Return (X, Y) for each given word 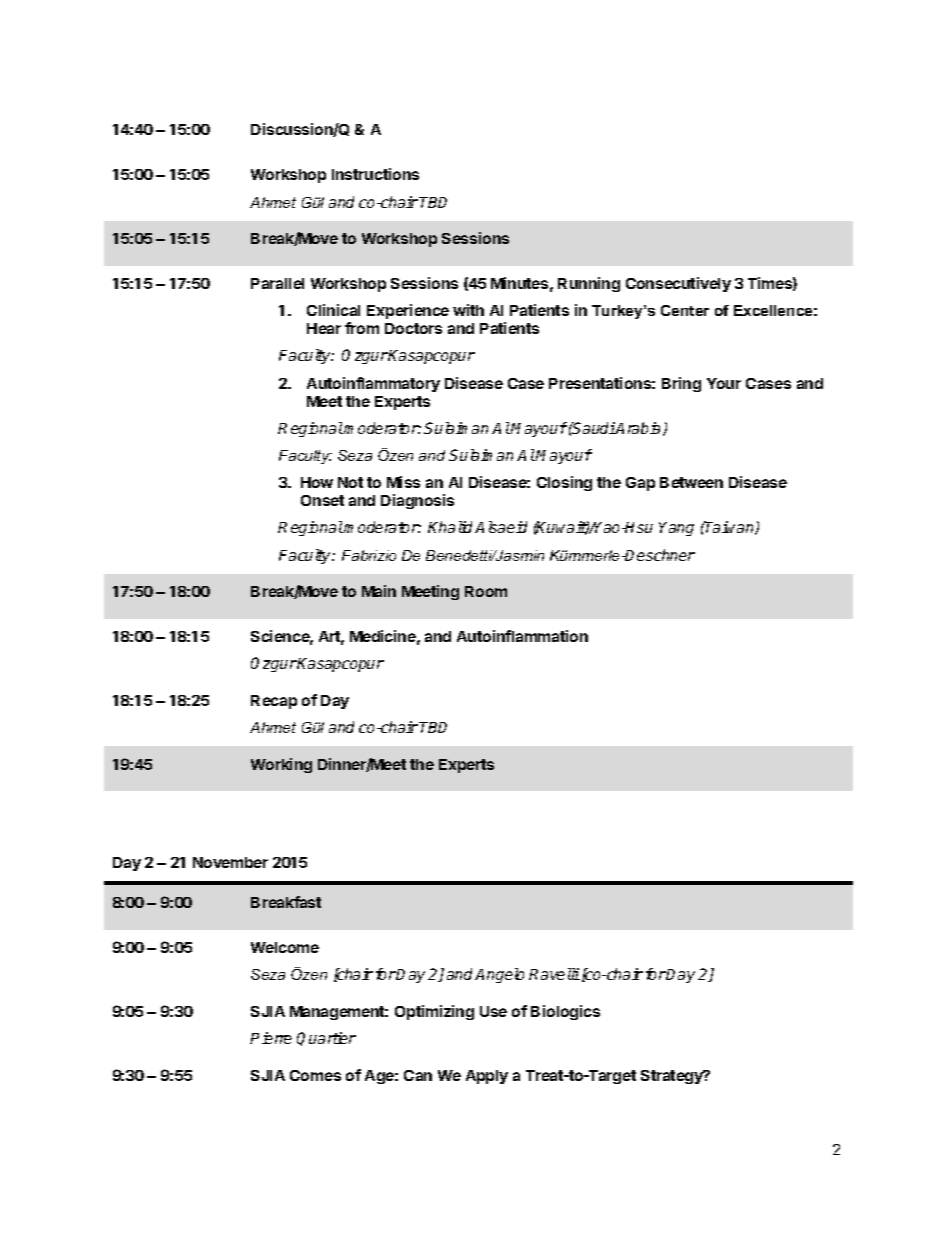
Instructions (375, 174)
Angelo (499, 975)
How (317, 482)
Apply (487, 1077)
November (230, 862)
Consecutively (678, 284)
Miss (403, 482)
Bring (681, 384)
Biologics (565, 1012)
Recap (274, 702)
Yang (676, 529)
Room (486, 591)
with (468, 310)
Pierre (271, 1038)
